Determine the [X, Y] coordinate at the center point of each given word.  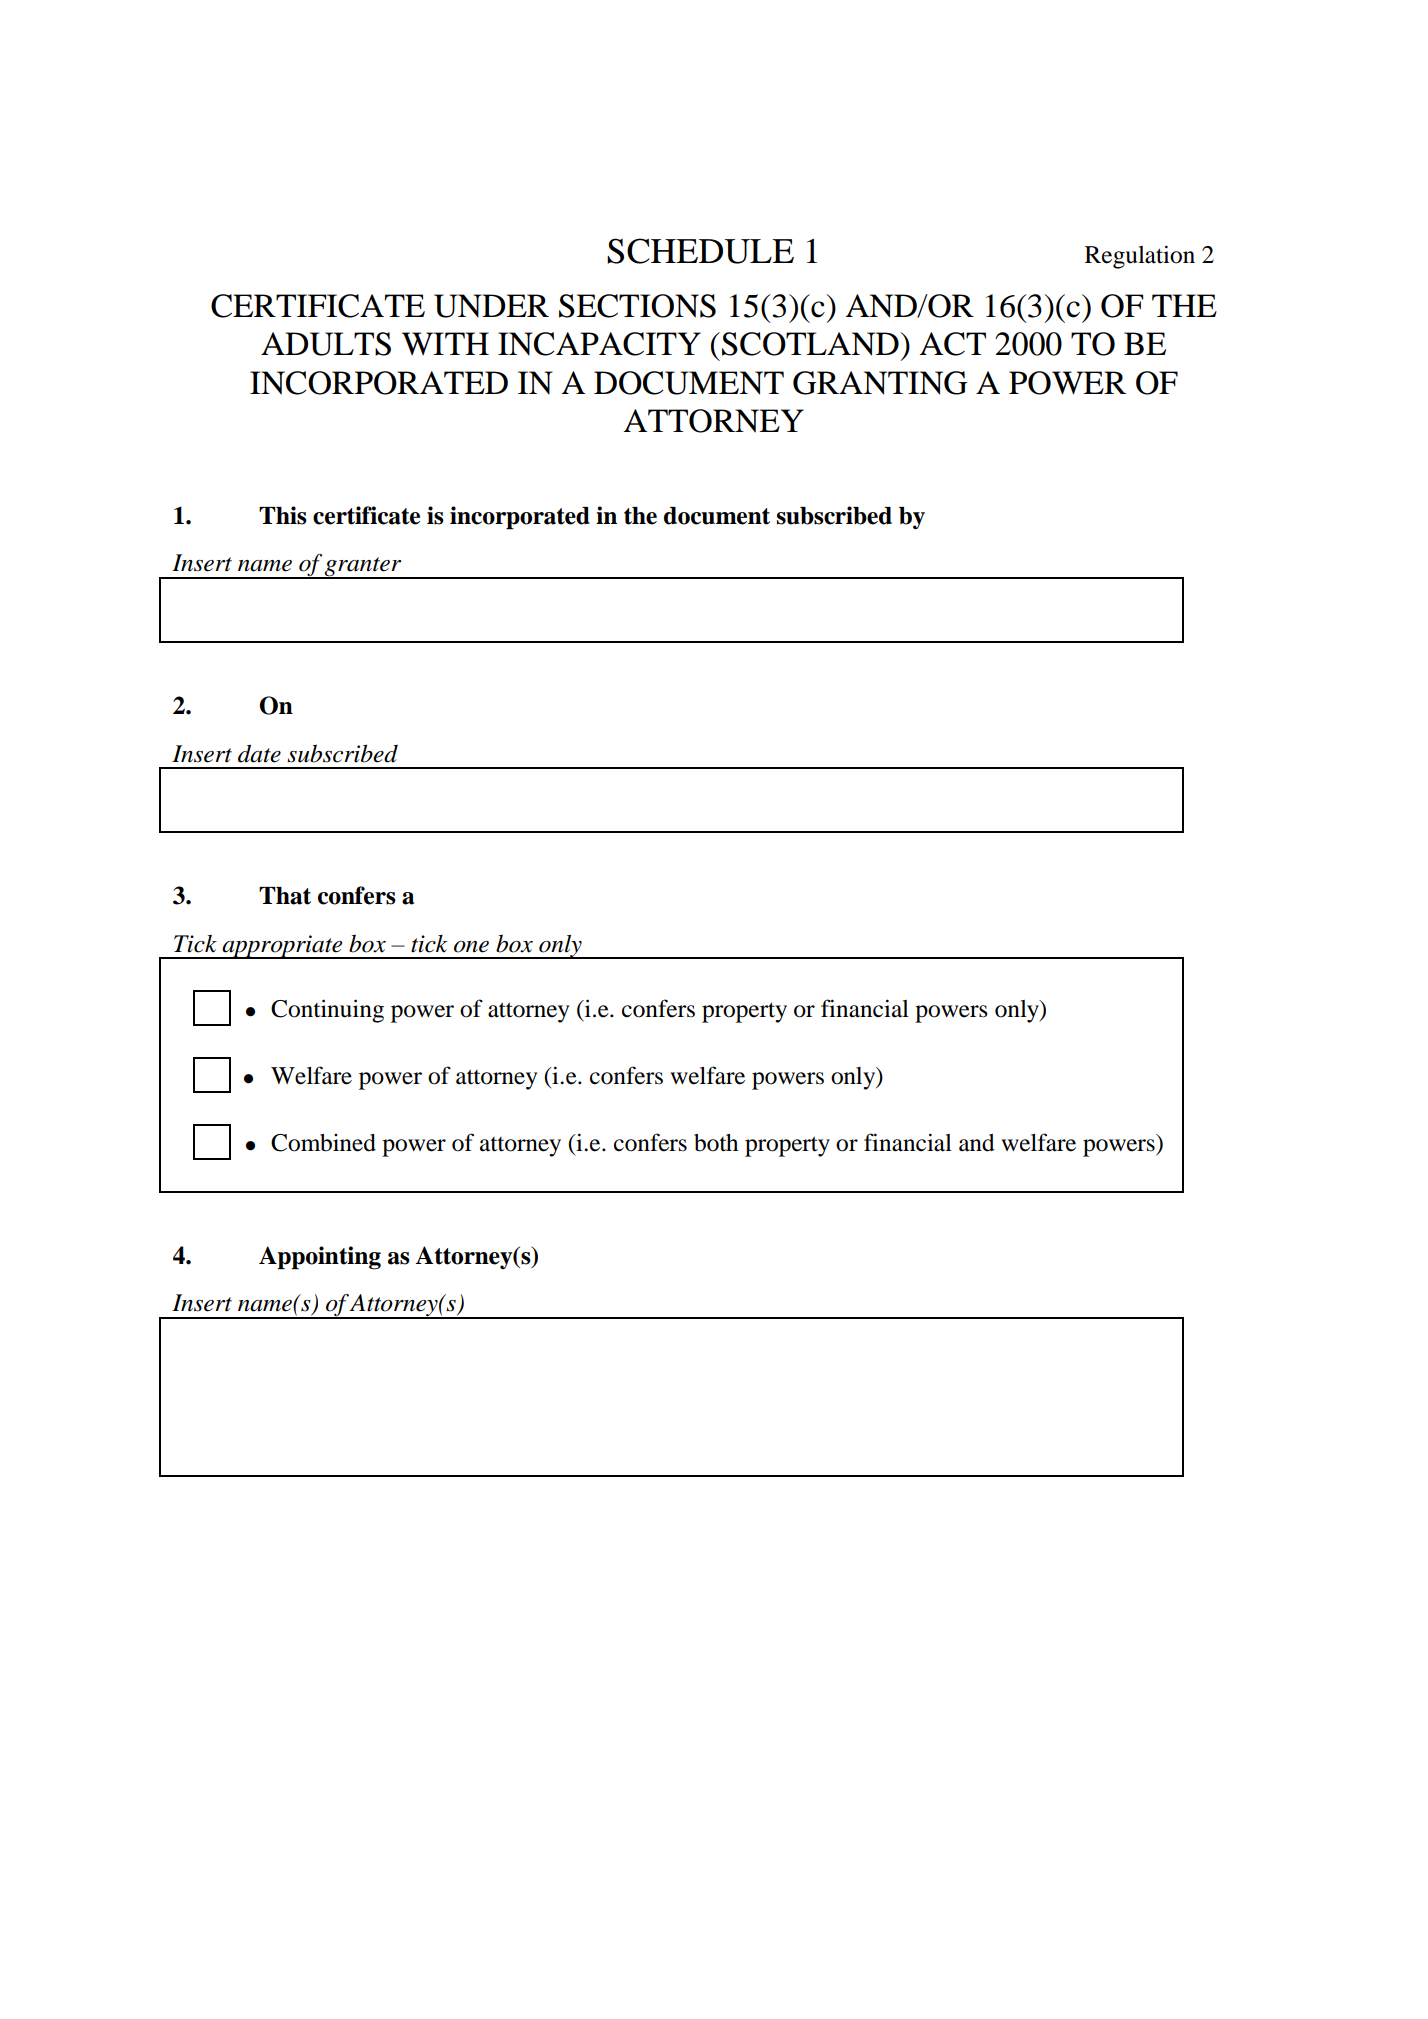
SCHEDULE [700, 251]
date [259, 753]
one [471, 947]
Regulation [1140, 257]
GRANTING [880, 383]
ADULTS [326, 344]
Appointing [320, 1258]
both [716, 1143]
